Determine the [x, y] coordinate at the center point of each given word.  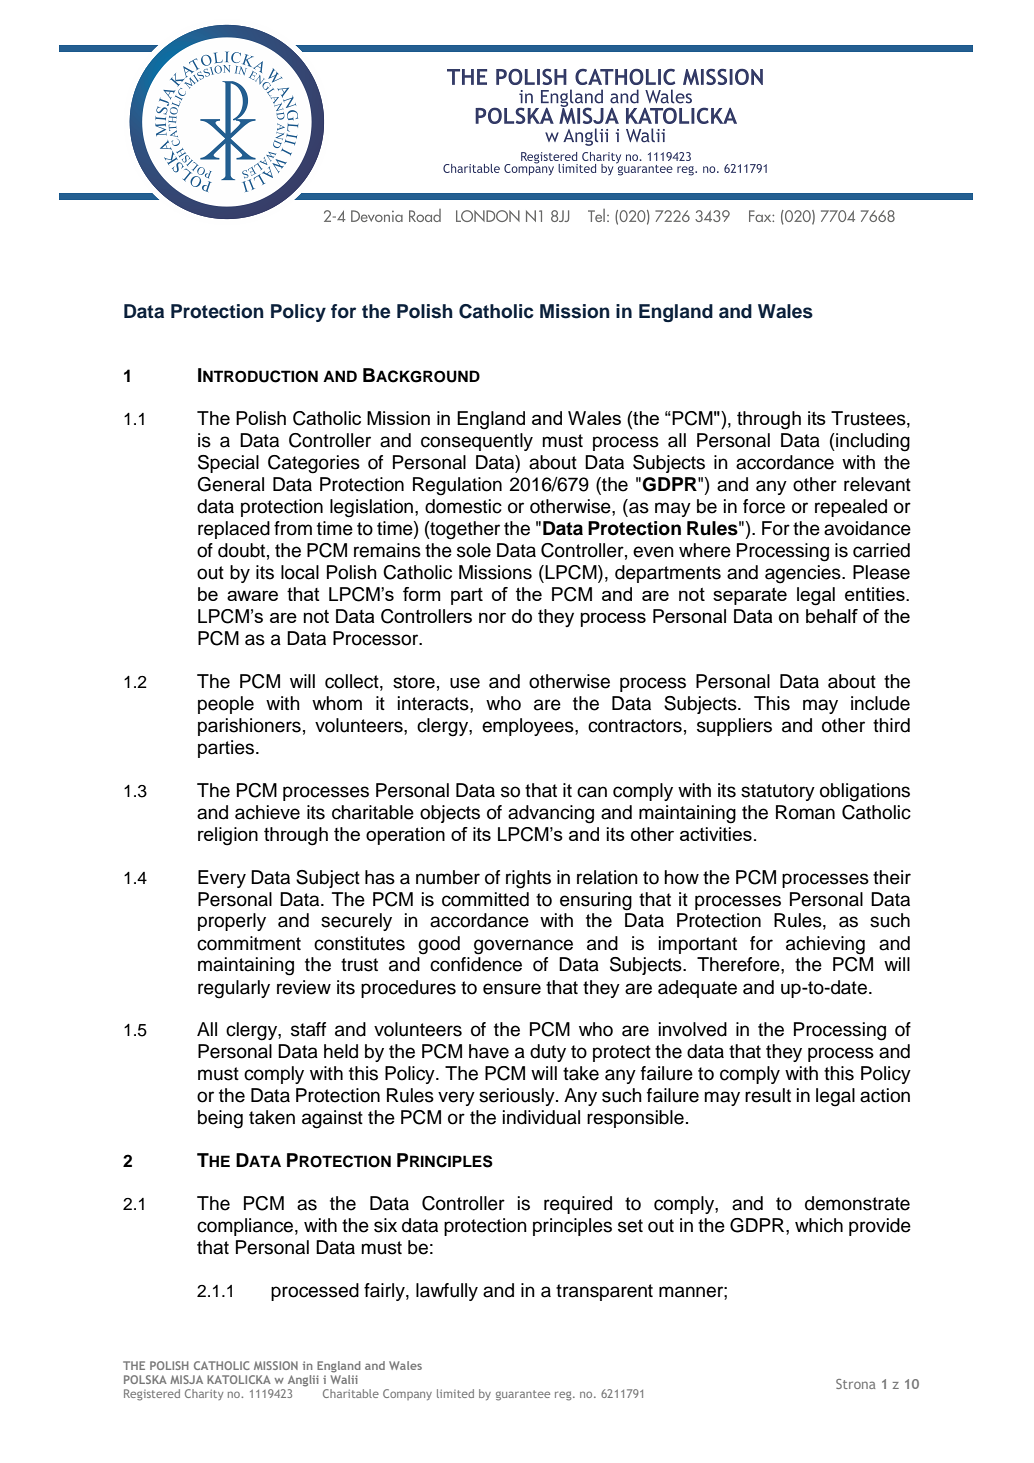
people [226, 705]
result [768, 1095]
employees [529, 727]
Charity [204, 1394]
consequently [477, 442]
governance [523, 947]
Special [228, 464]
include [880, 703]
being [220, 1119]
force [764, 506]
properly [232, 922]
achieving [825, 945]
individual [541, 1117]
